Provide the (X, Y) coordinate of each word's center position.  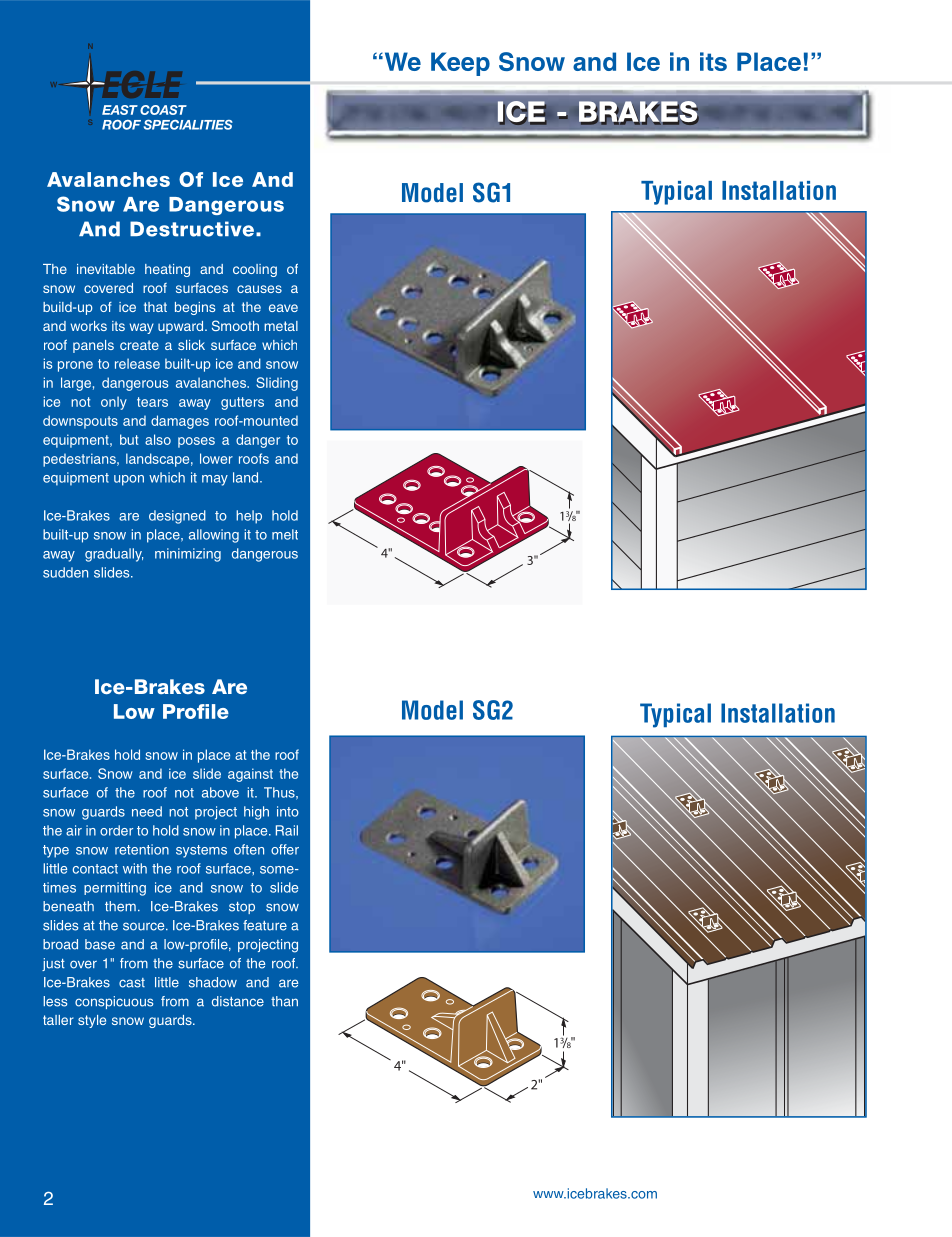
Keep (460, 64)
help (249, 517)
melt (285, 534)
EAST (120, 110)
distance (238, 1001)
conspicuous (114, 1002)
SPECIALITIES (188, 125)
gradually (114, 555)
